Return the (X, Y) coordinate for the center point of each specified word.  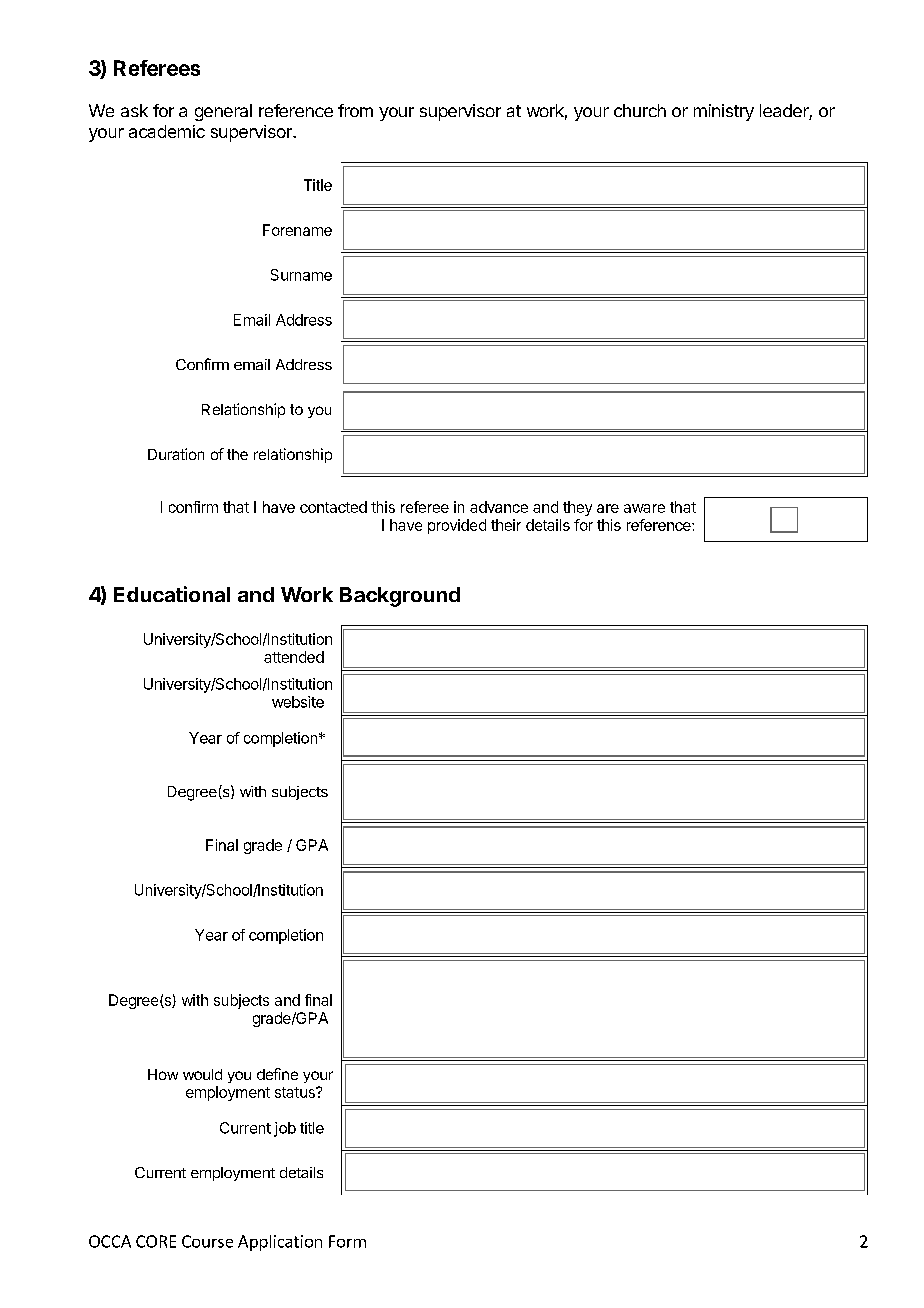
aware (644, 508)
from (355, 110)
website (298, 702)
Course (207, 1241)
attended (294, 657)
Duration (176, 454)
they (577, 508)
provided (457, 526)
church (640, 110)
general (223, 112)
